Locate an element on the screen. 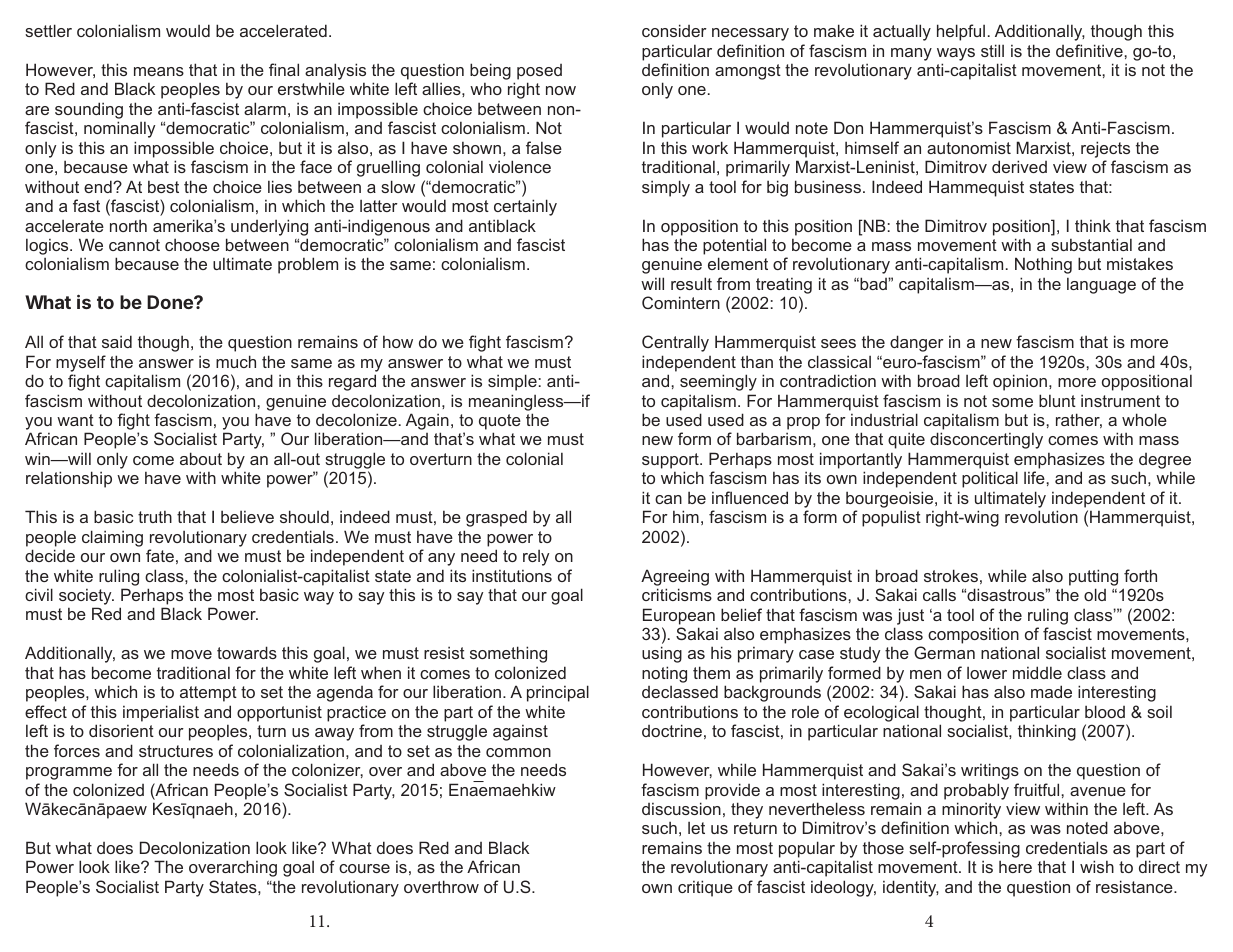 Image resolution: width=1233 pixels, height=952 pixels. course is located at coordinates (364, 868).
